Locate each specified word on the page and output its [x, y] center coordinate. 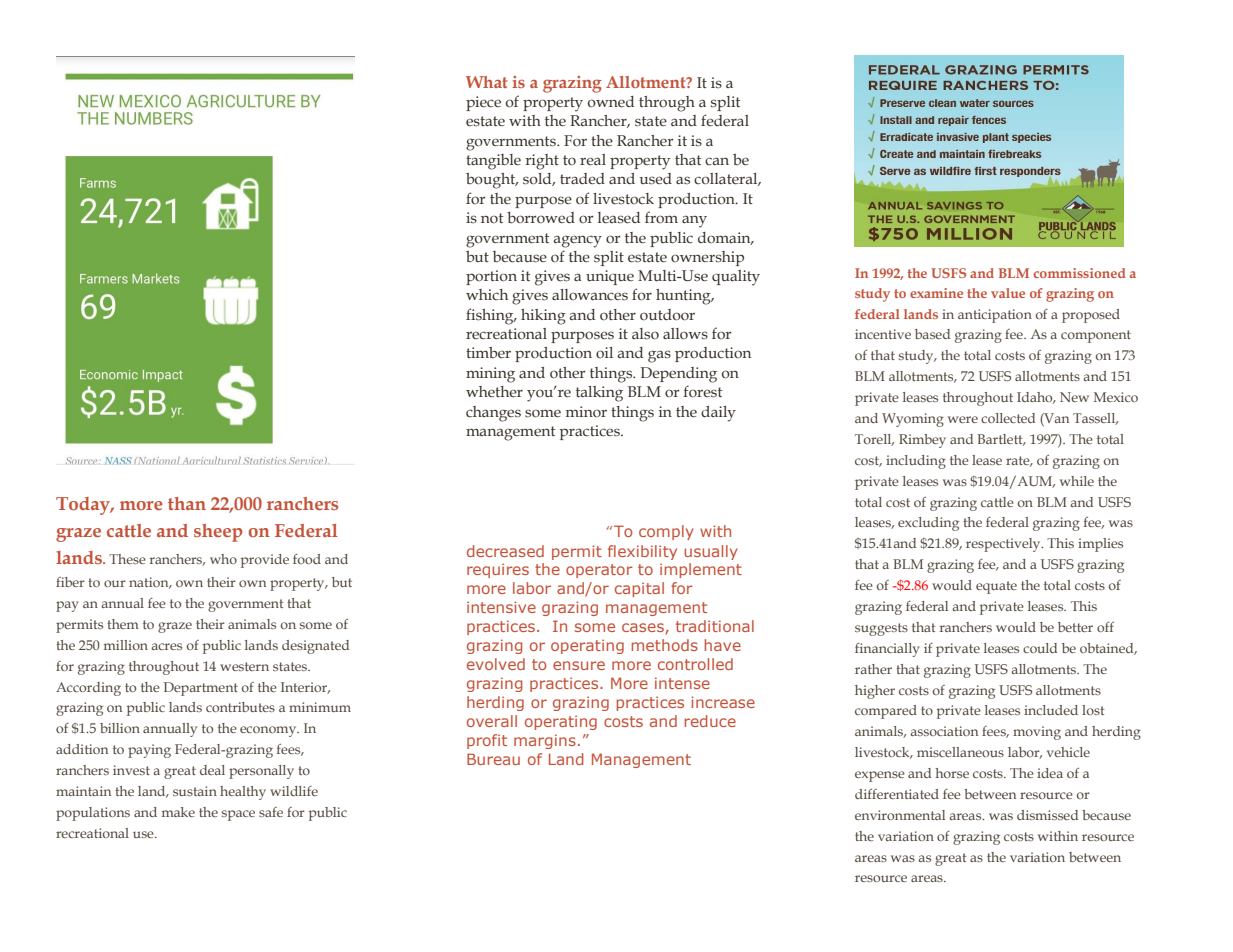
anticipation [995, 316]
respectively [1004, 545]
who [223, 559]
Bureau [493, 759]
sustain [195, 791]
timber [488, 352]
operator [599, 571]
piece [483, 103]
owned [611, 101]
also [645, 334]
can [717, 161]
